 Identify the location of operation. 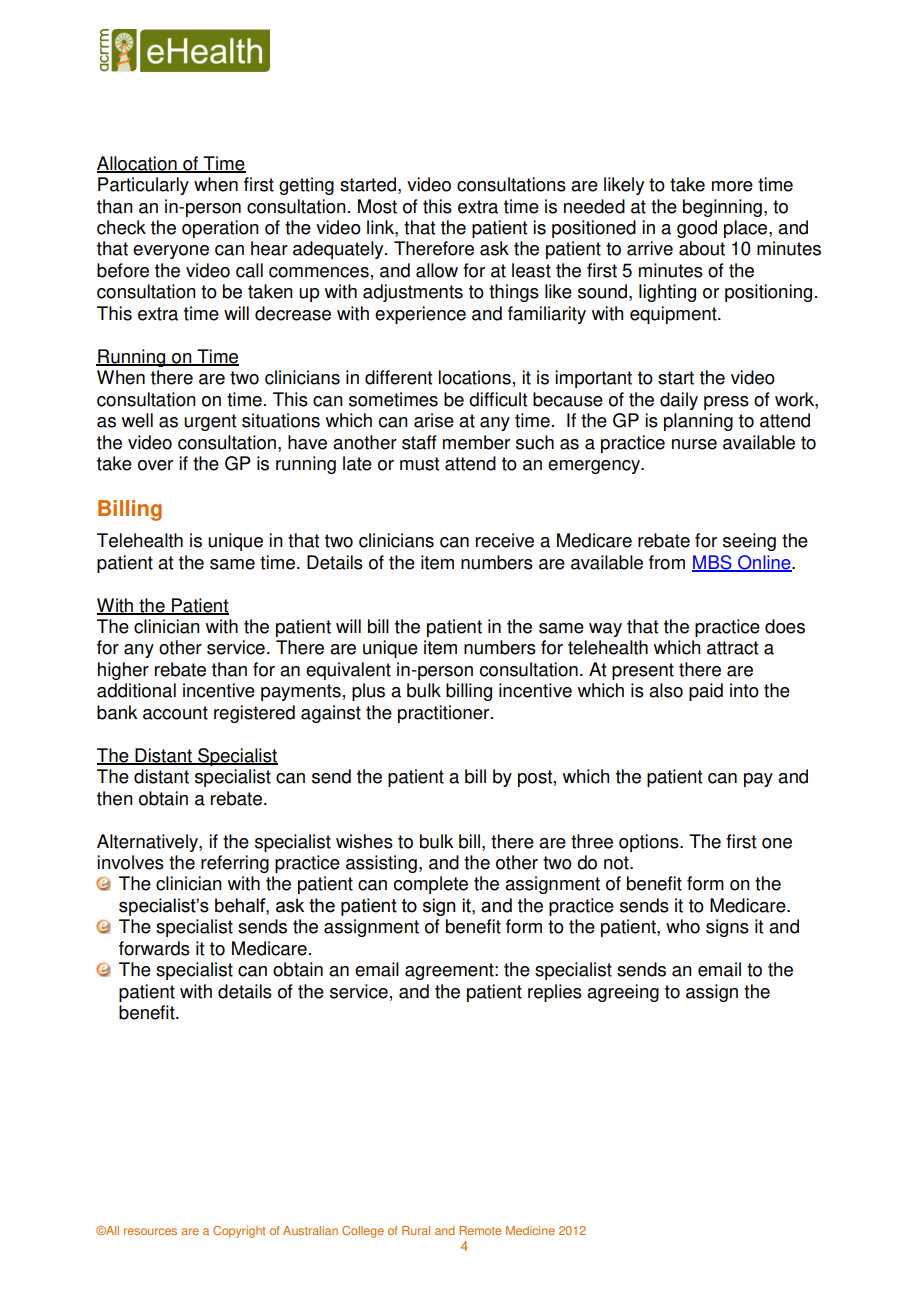
(220, 229).
